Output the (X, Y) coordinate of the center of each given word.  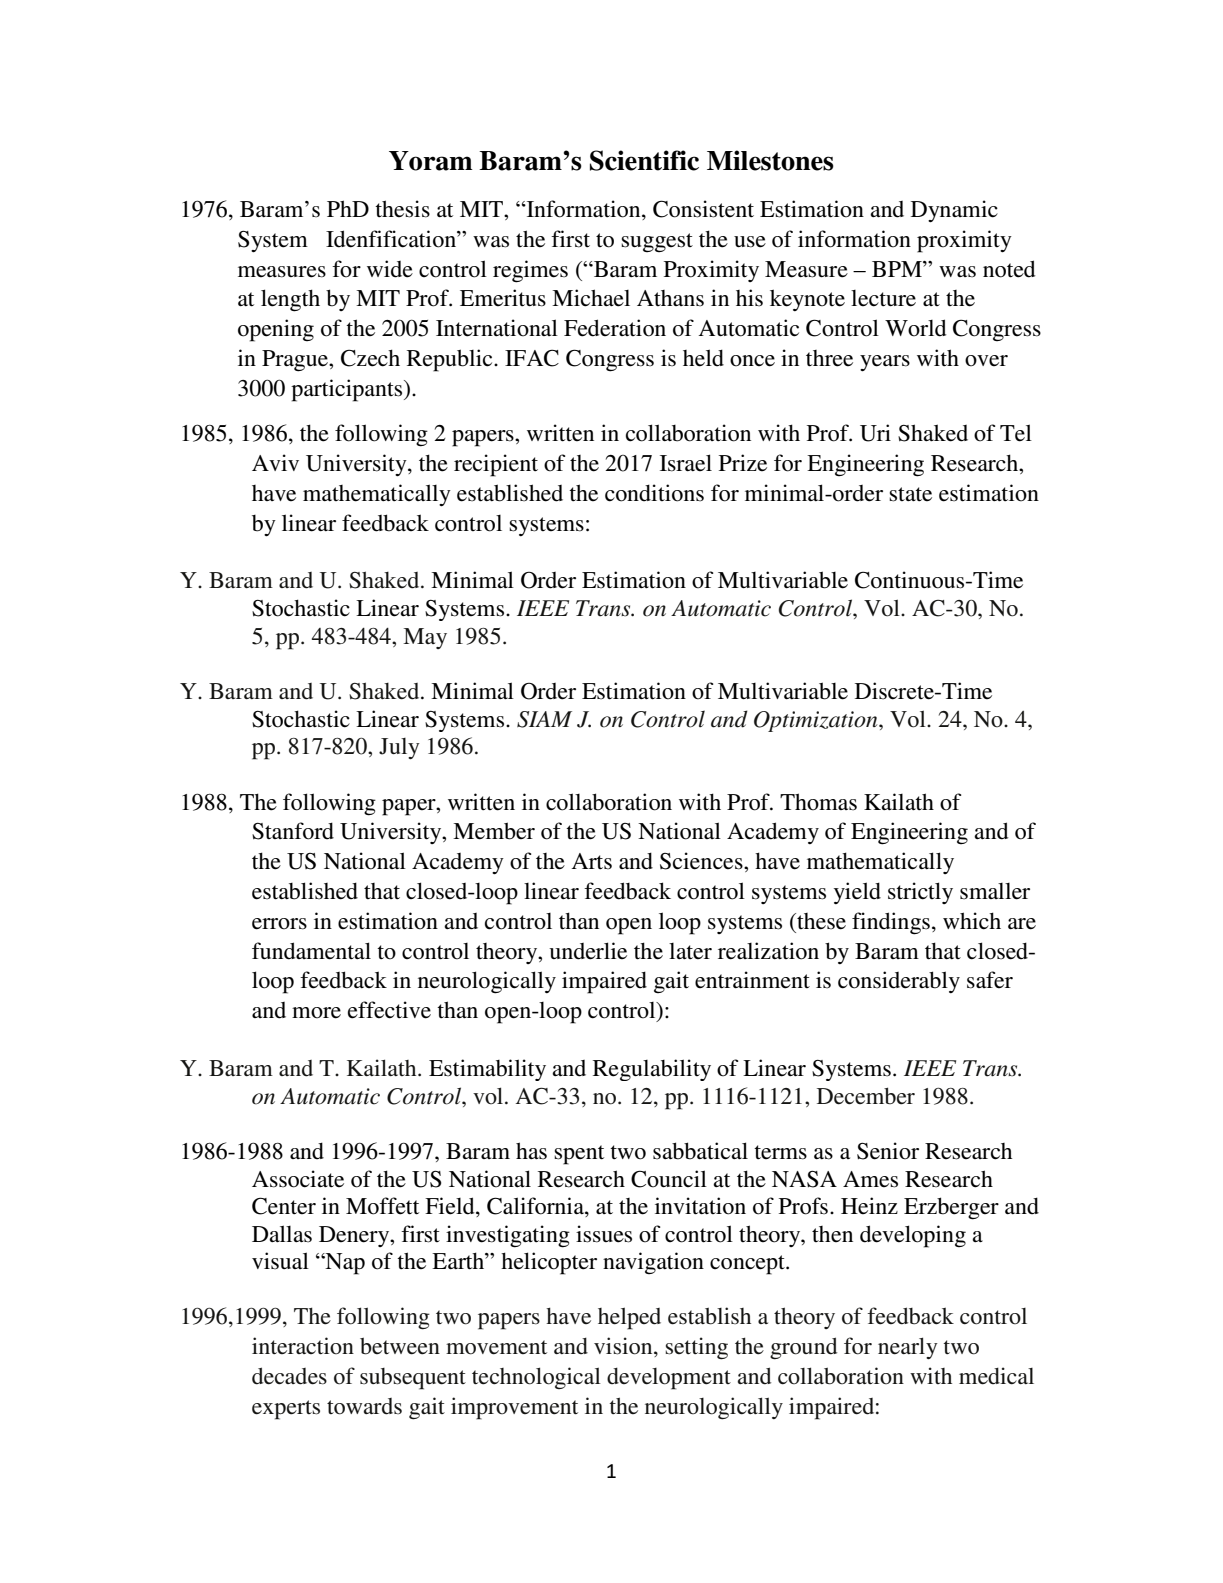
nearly (908, 1348)
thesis (402, 209)
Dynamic (954, 211)
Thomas (818, 802)
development (669, 1378)
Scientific (644, 160)
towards (364, 1406)
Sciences (702, 861)
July (399, 748)
